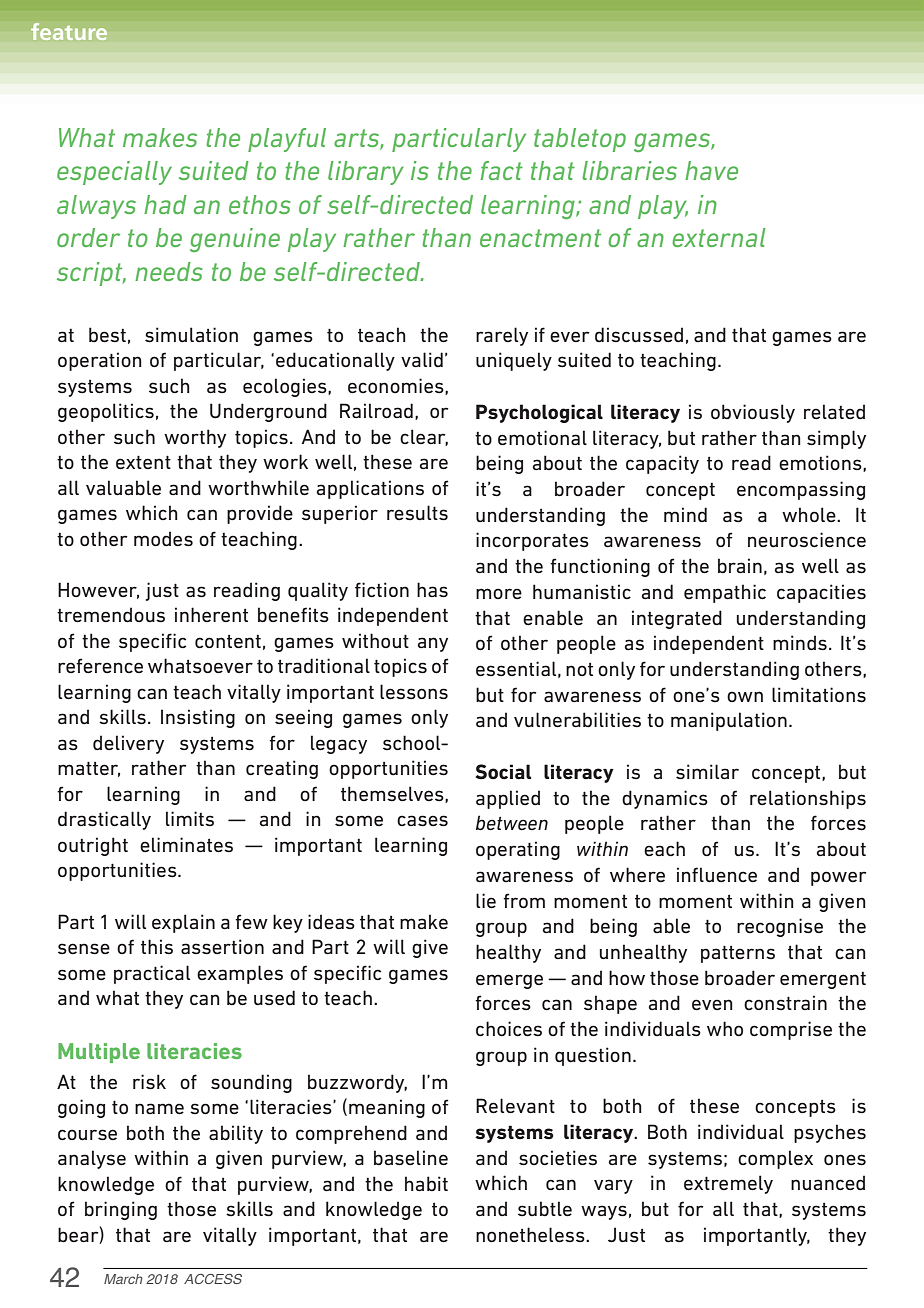  Describe the element at coordinates (100, 666) in the screenshot. I see `reference` at that location.
